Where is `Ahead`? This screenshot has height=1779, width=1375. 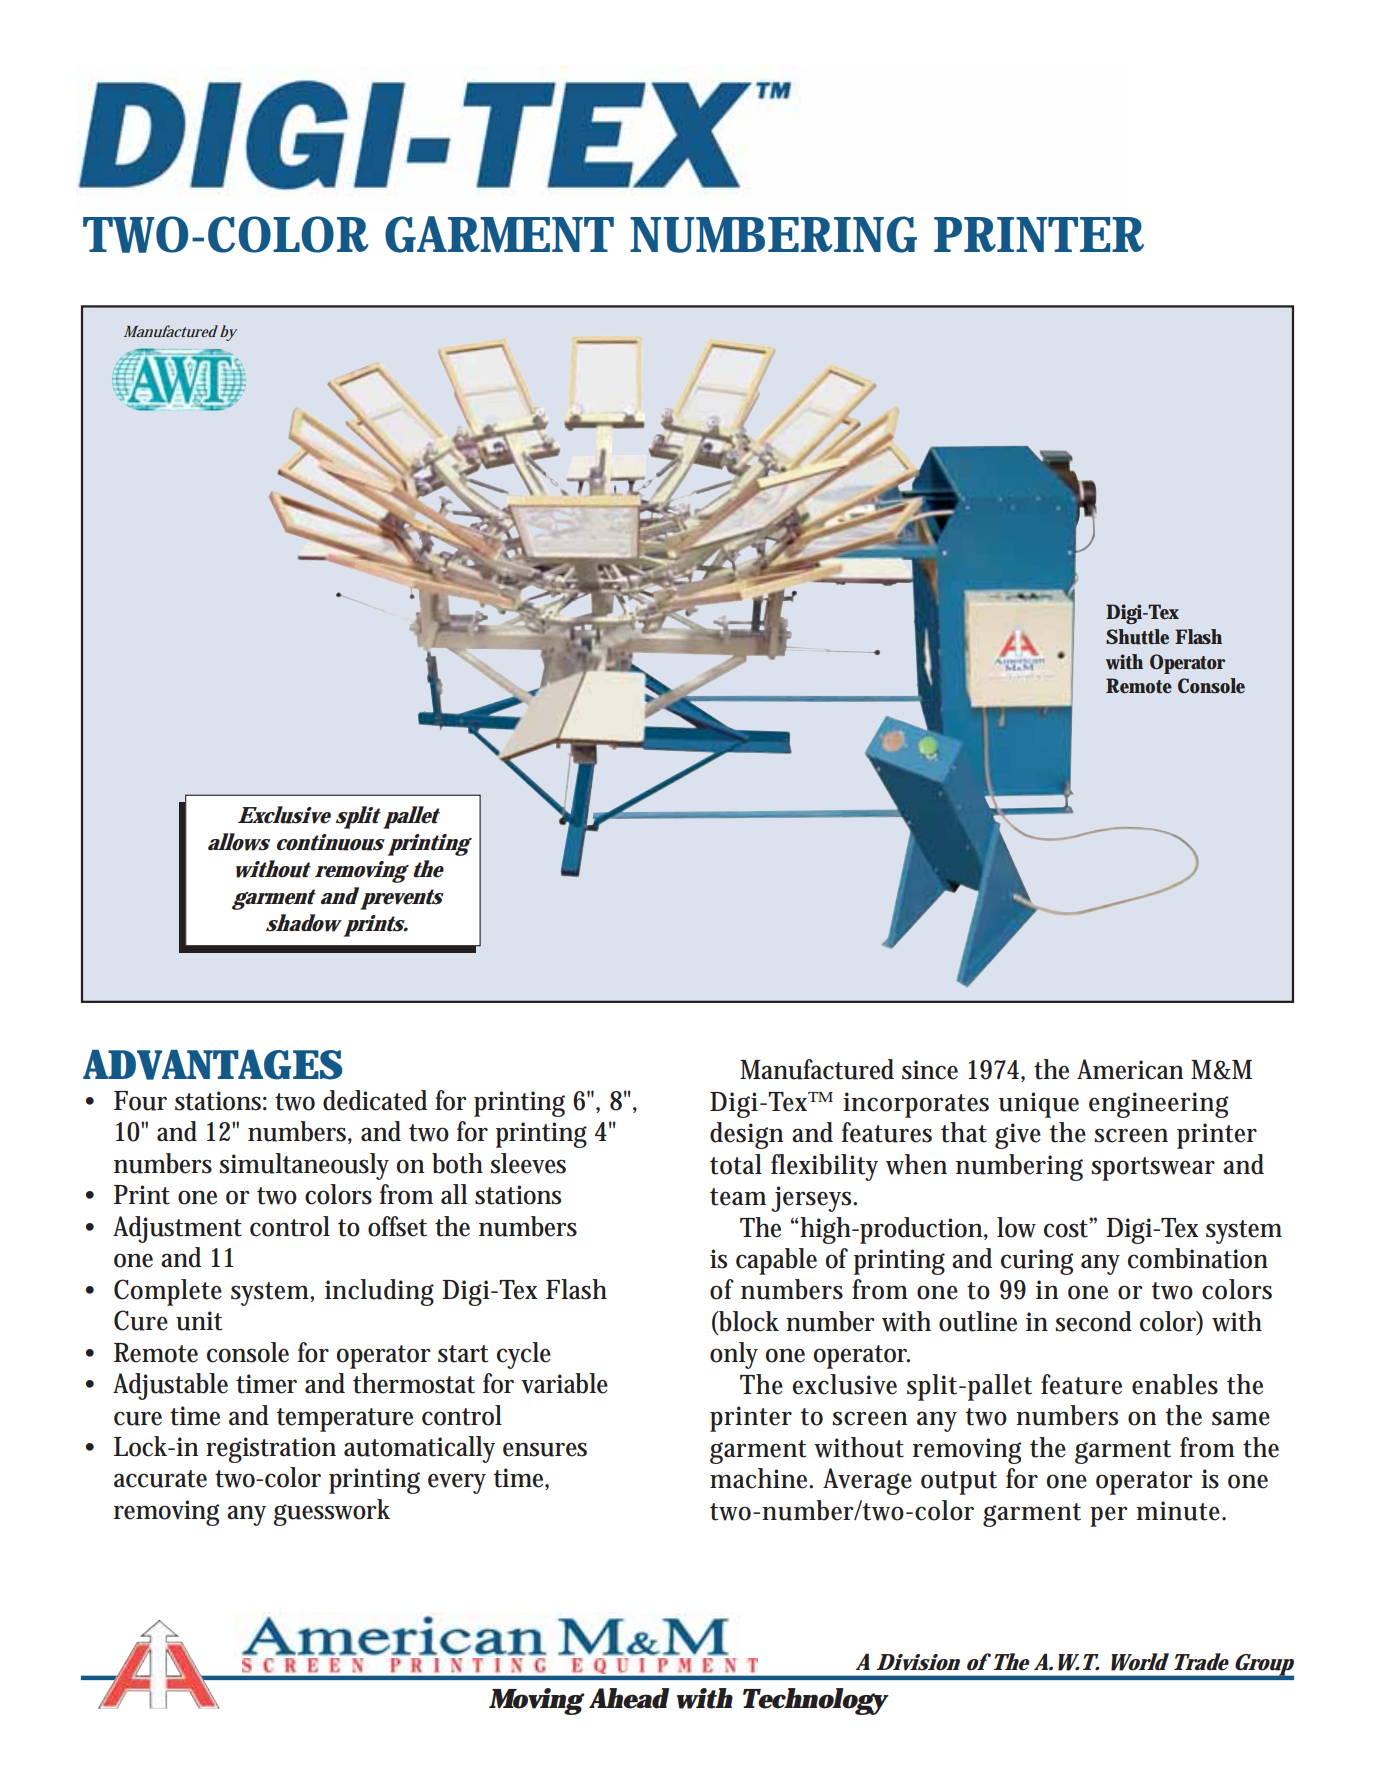 Ahead is located at coordinates (629, 1698).
